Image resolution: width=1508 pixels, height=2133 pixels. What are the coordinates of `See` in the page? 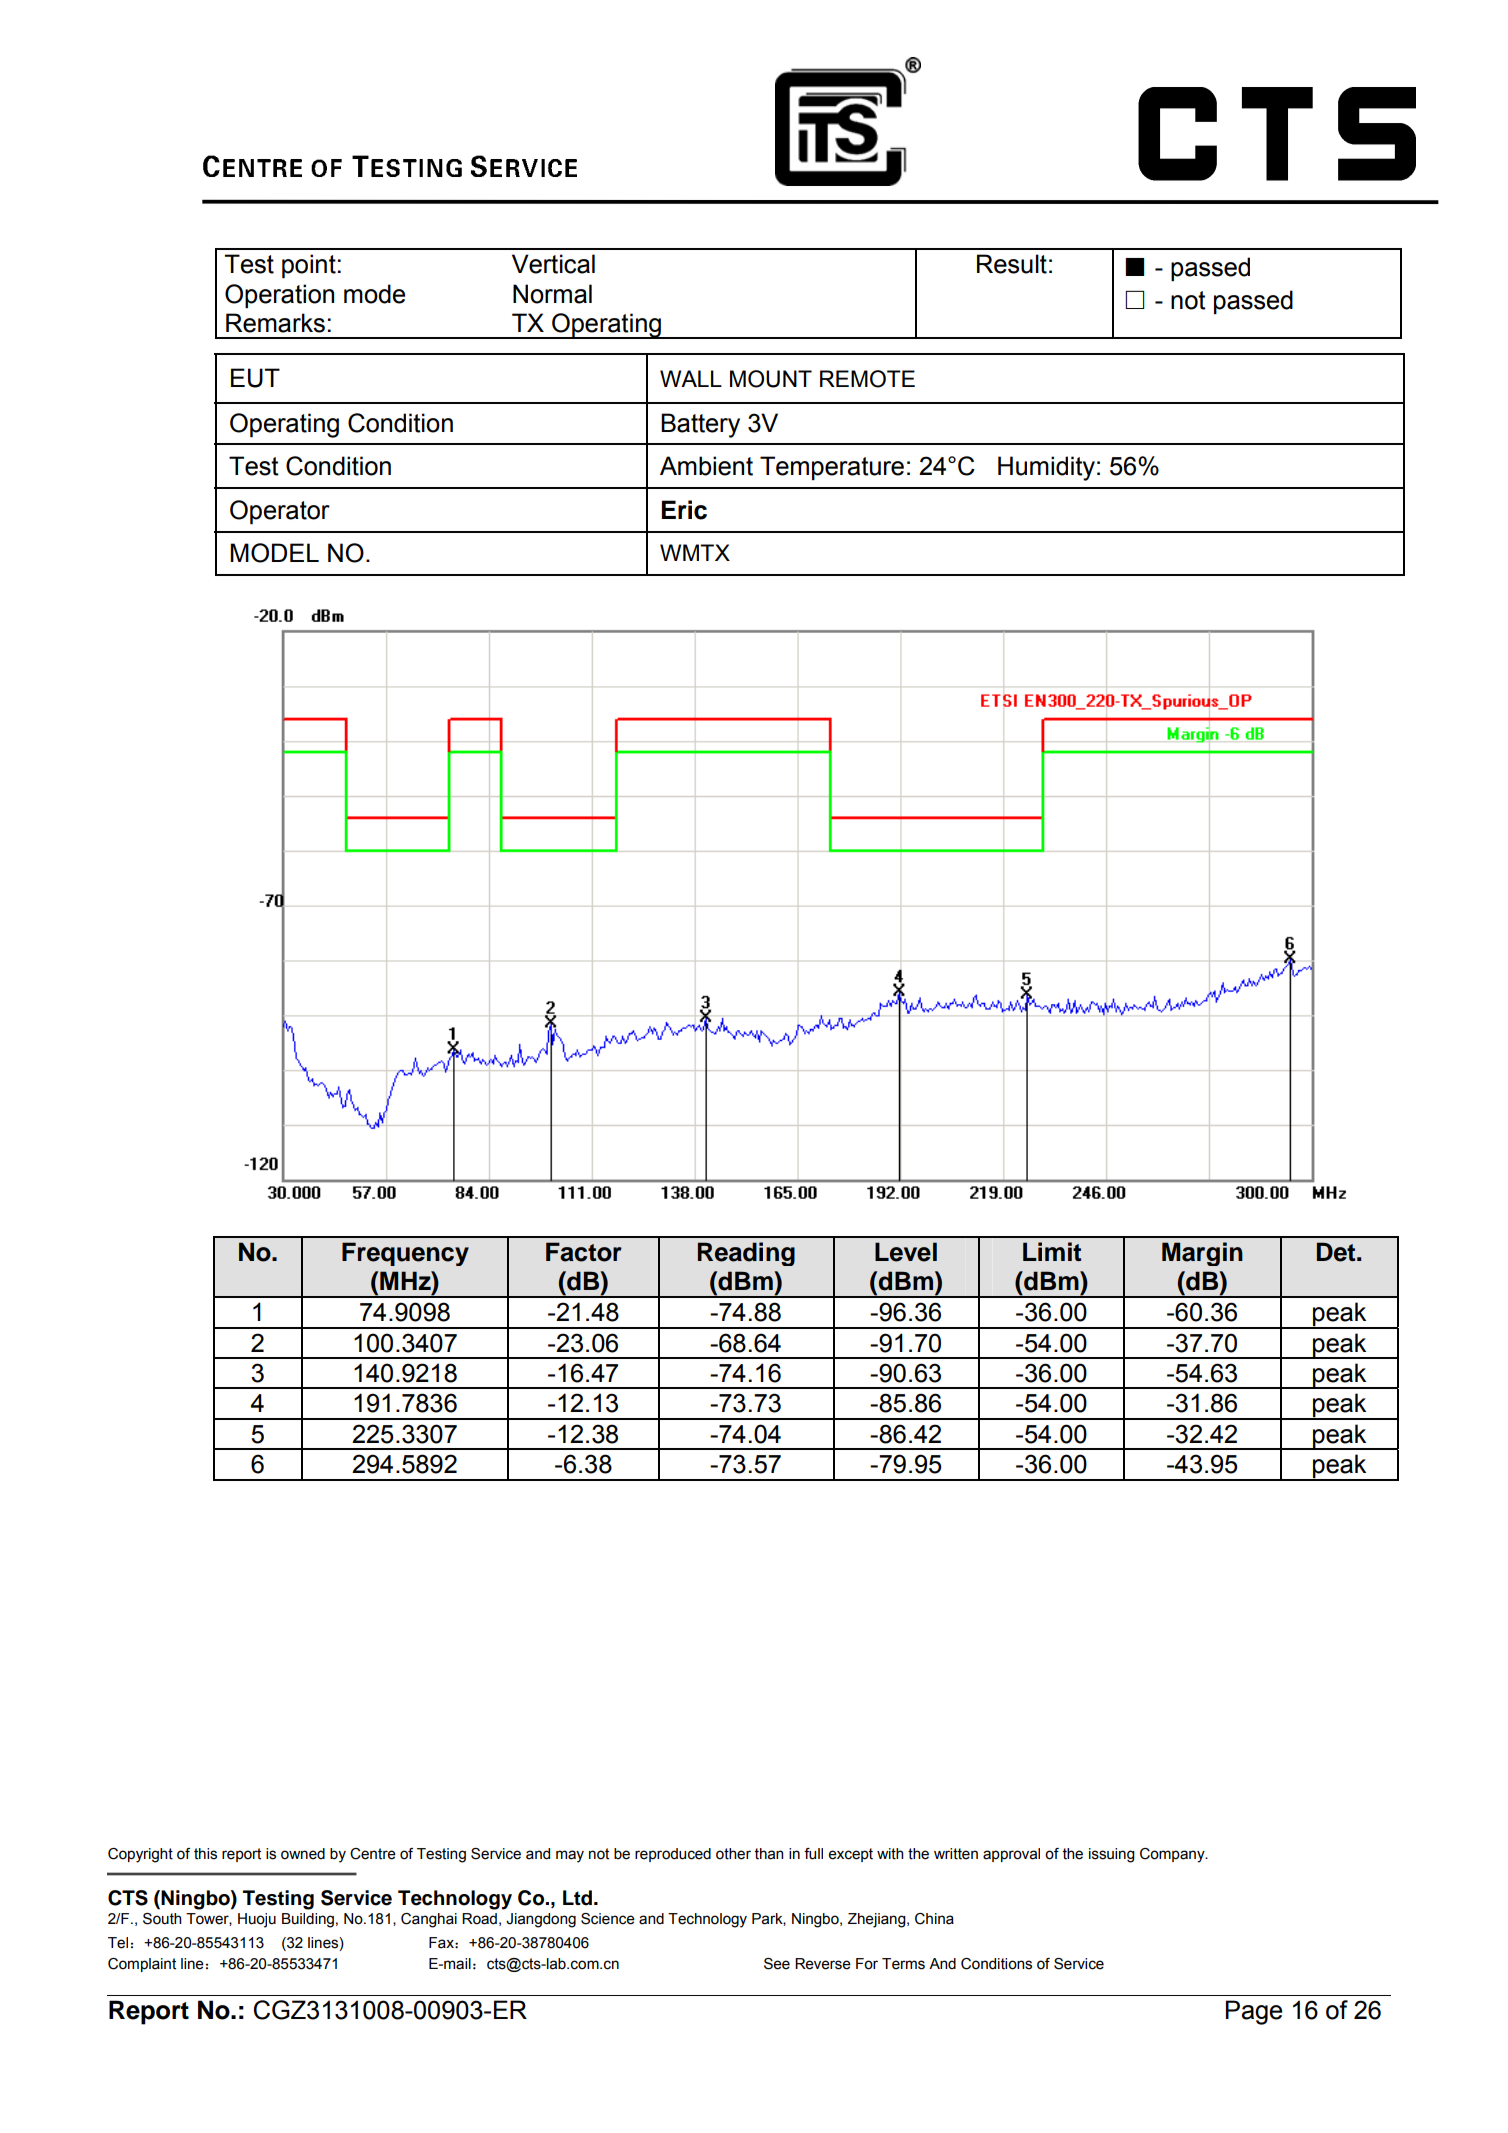 It's located at (777, 1964).
